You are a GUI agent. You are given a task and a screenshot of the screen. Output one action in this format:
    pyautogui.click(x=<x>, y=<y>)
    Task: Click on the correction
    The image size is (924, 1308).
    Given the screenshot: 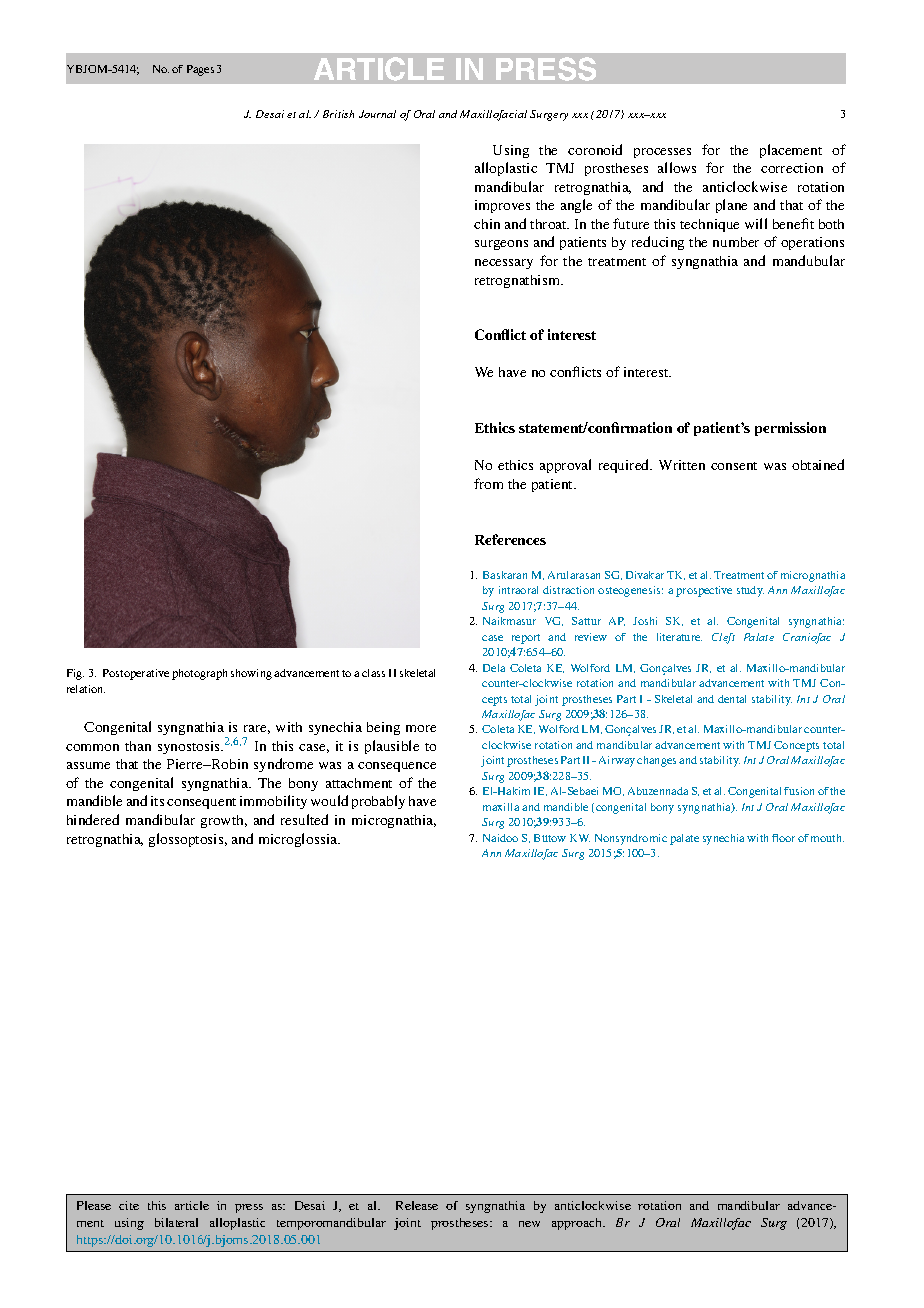 What is the action you would take?
    pyautogui.click(x=792, y=168)
